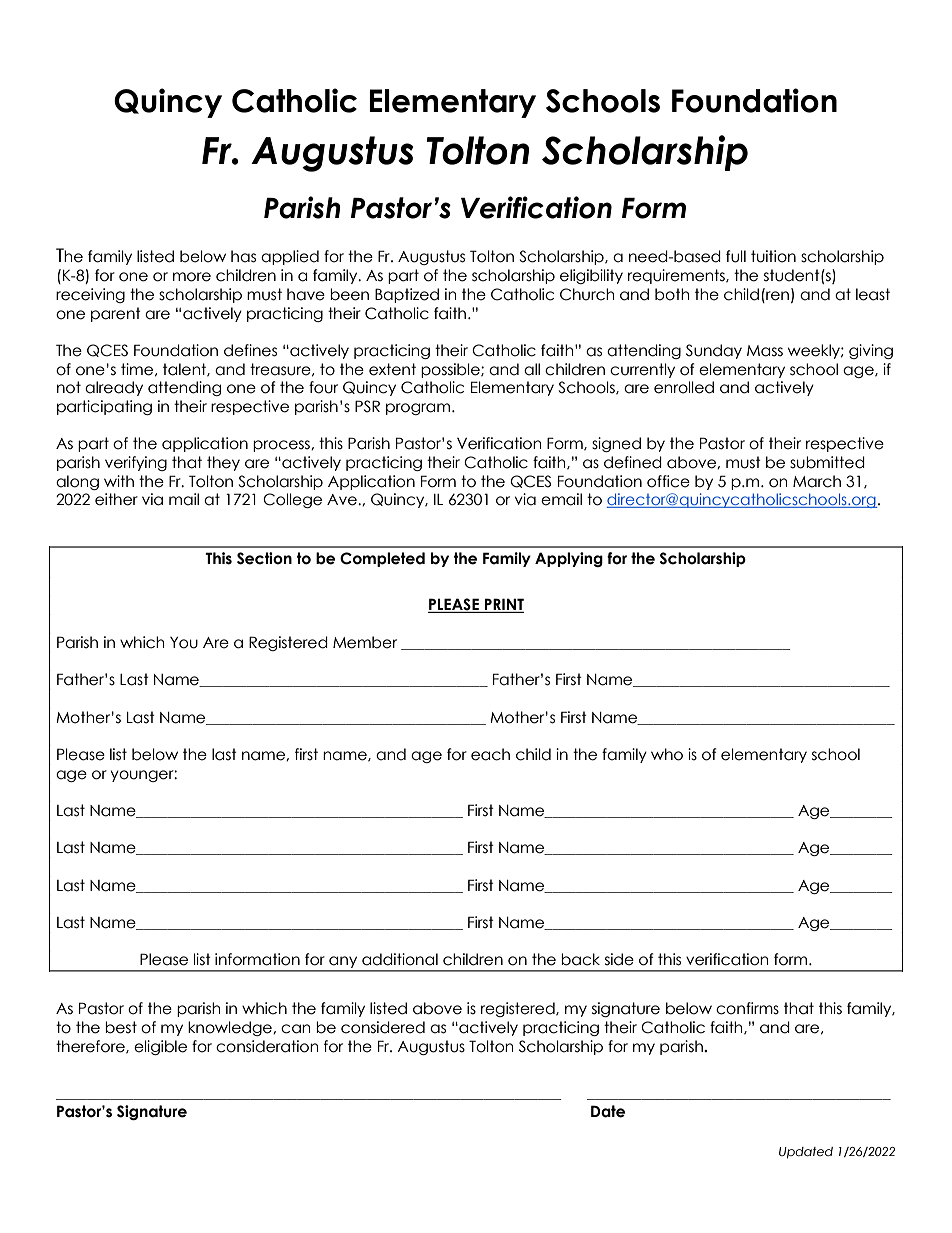  What do you see at coordinates (400, 959) in the screenshot?
I see `additional` at bounding box center [400, 959].
